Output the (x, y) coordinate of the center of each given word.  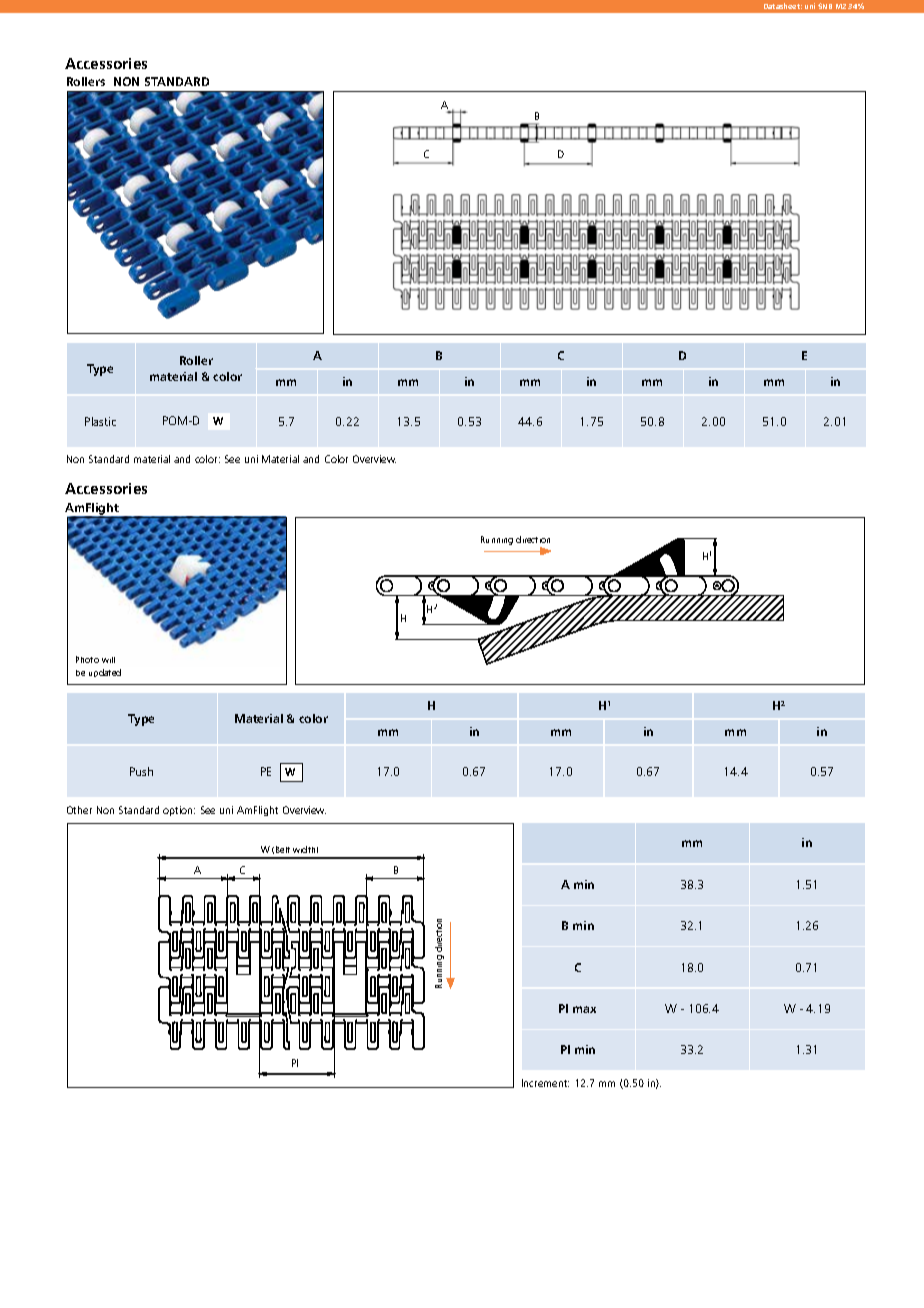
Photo (87, 659)
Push (141, 771)
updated (105, 673)
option (179, 811)
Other (79, 810)
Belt (283, 849)
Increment (545, 1083)
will (108, 660)
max (584, 1009)
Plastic (100, 421)
